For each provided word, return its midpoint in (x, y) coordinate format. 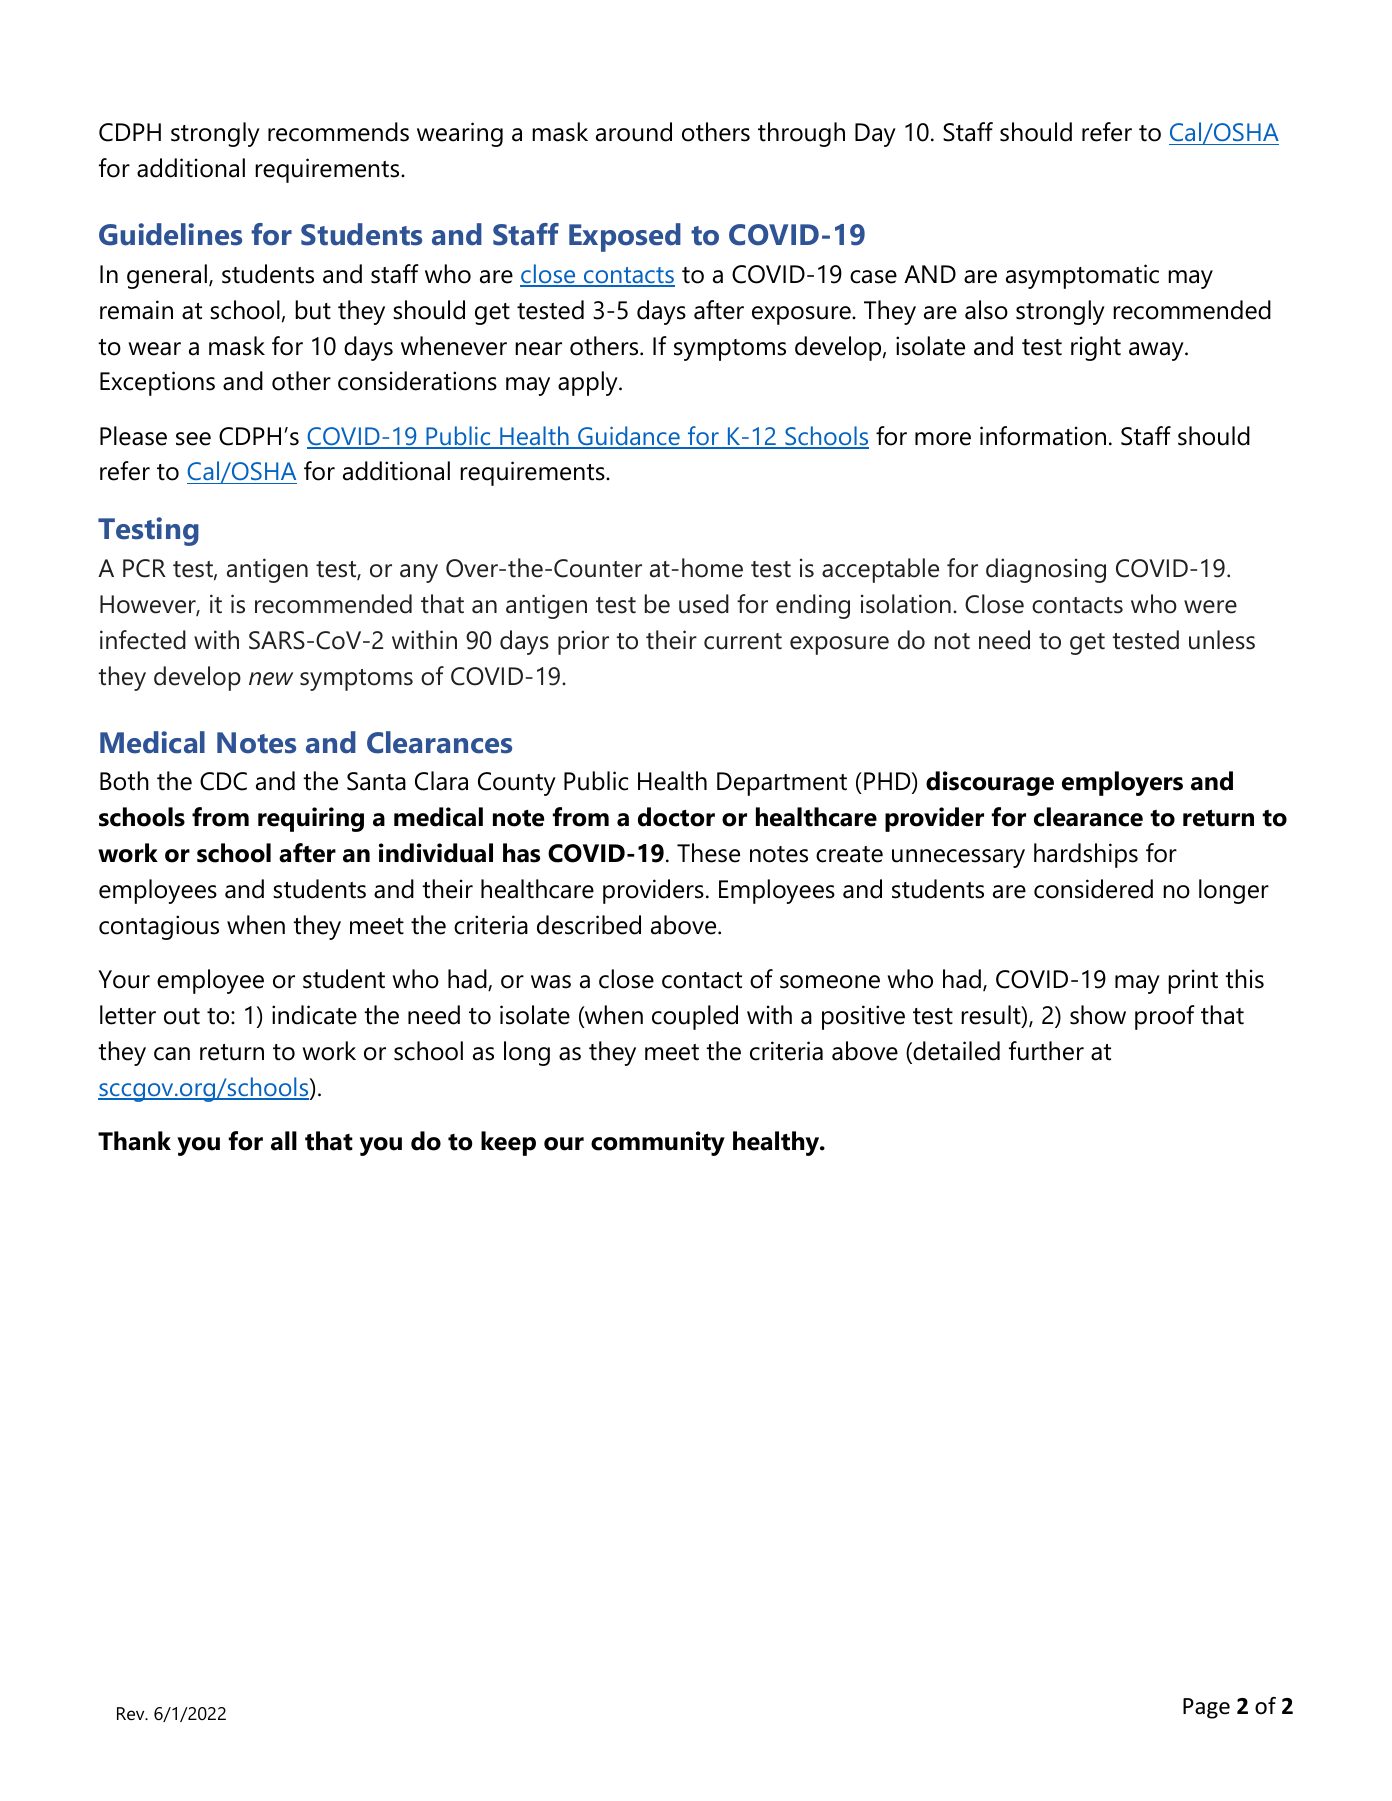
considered (1093, 889)
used (704, 604)
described (589, 925)
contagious (159, 927)
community (658, 1143)
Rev (132, 1713)
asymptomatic (1082, 276)
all (284, 1141)
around (634, 132)
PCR (144, 568)
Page (1206, 1708)
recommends (338, 132)
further (1046, 1051)
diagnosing (1046, 570)
